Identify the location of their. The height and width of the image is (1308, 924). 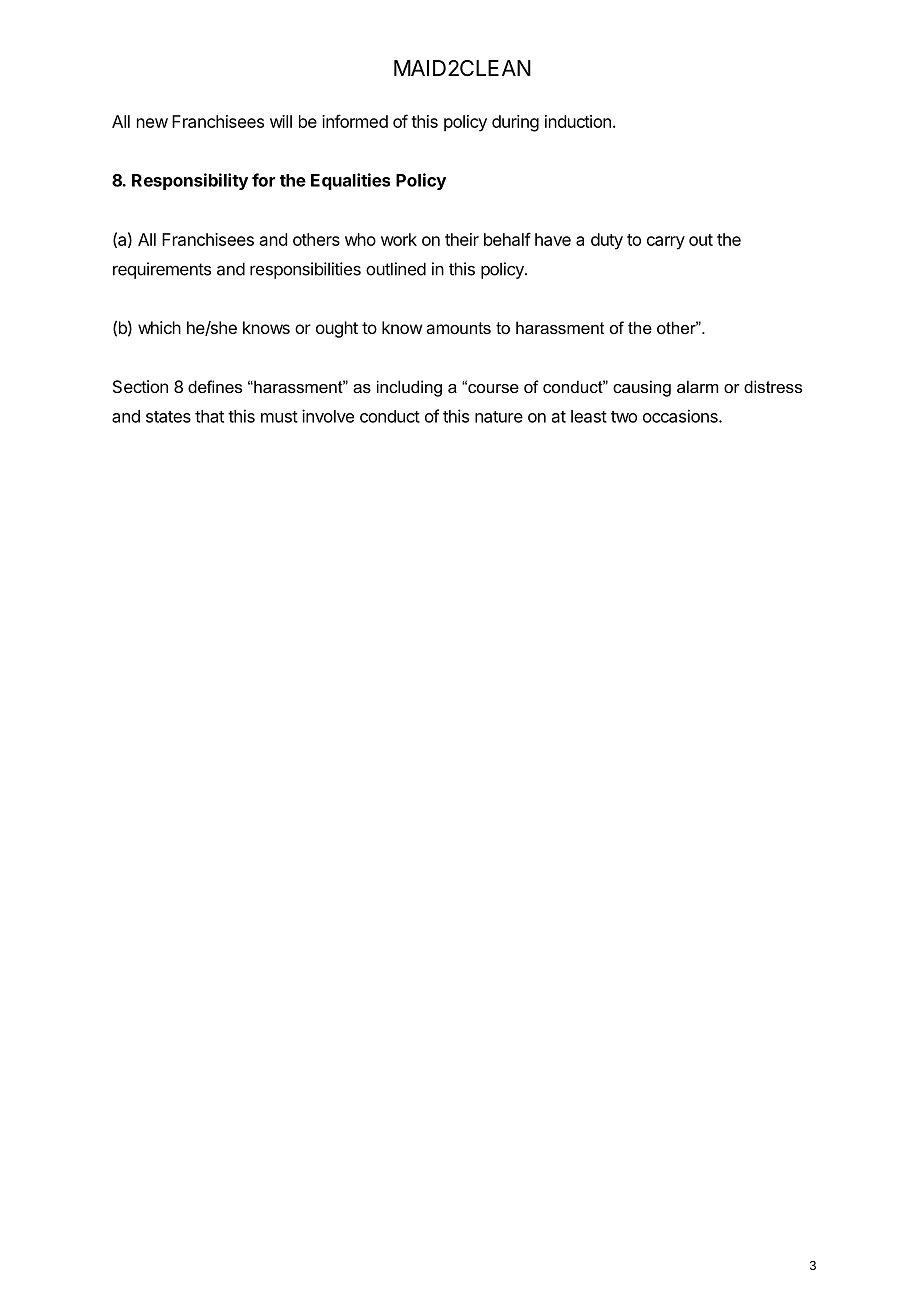
(462, 239).
